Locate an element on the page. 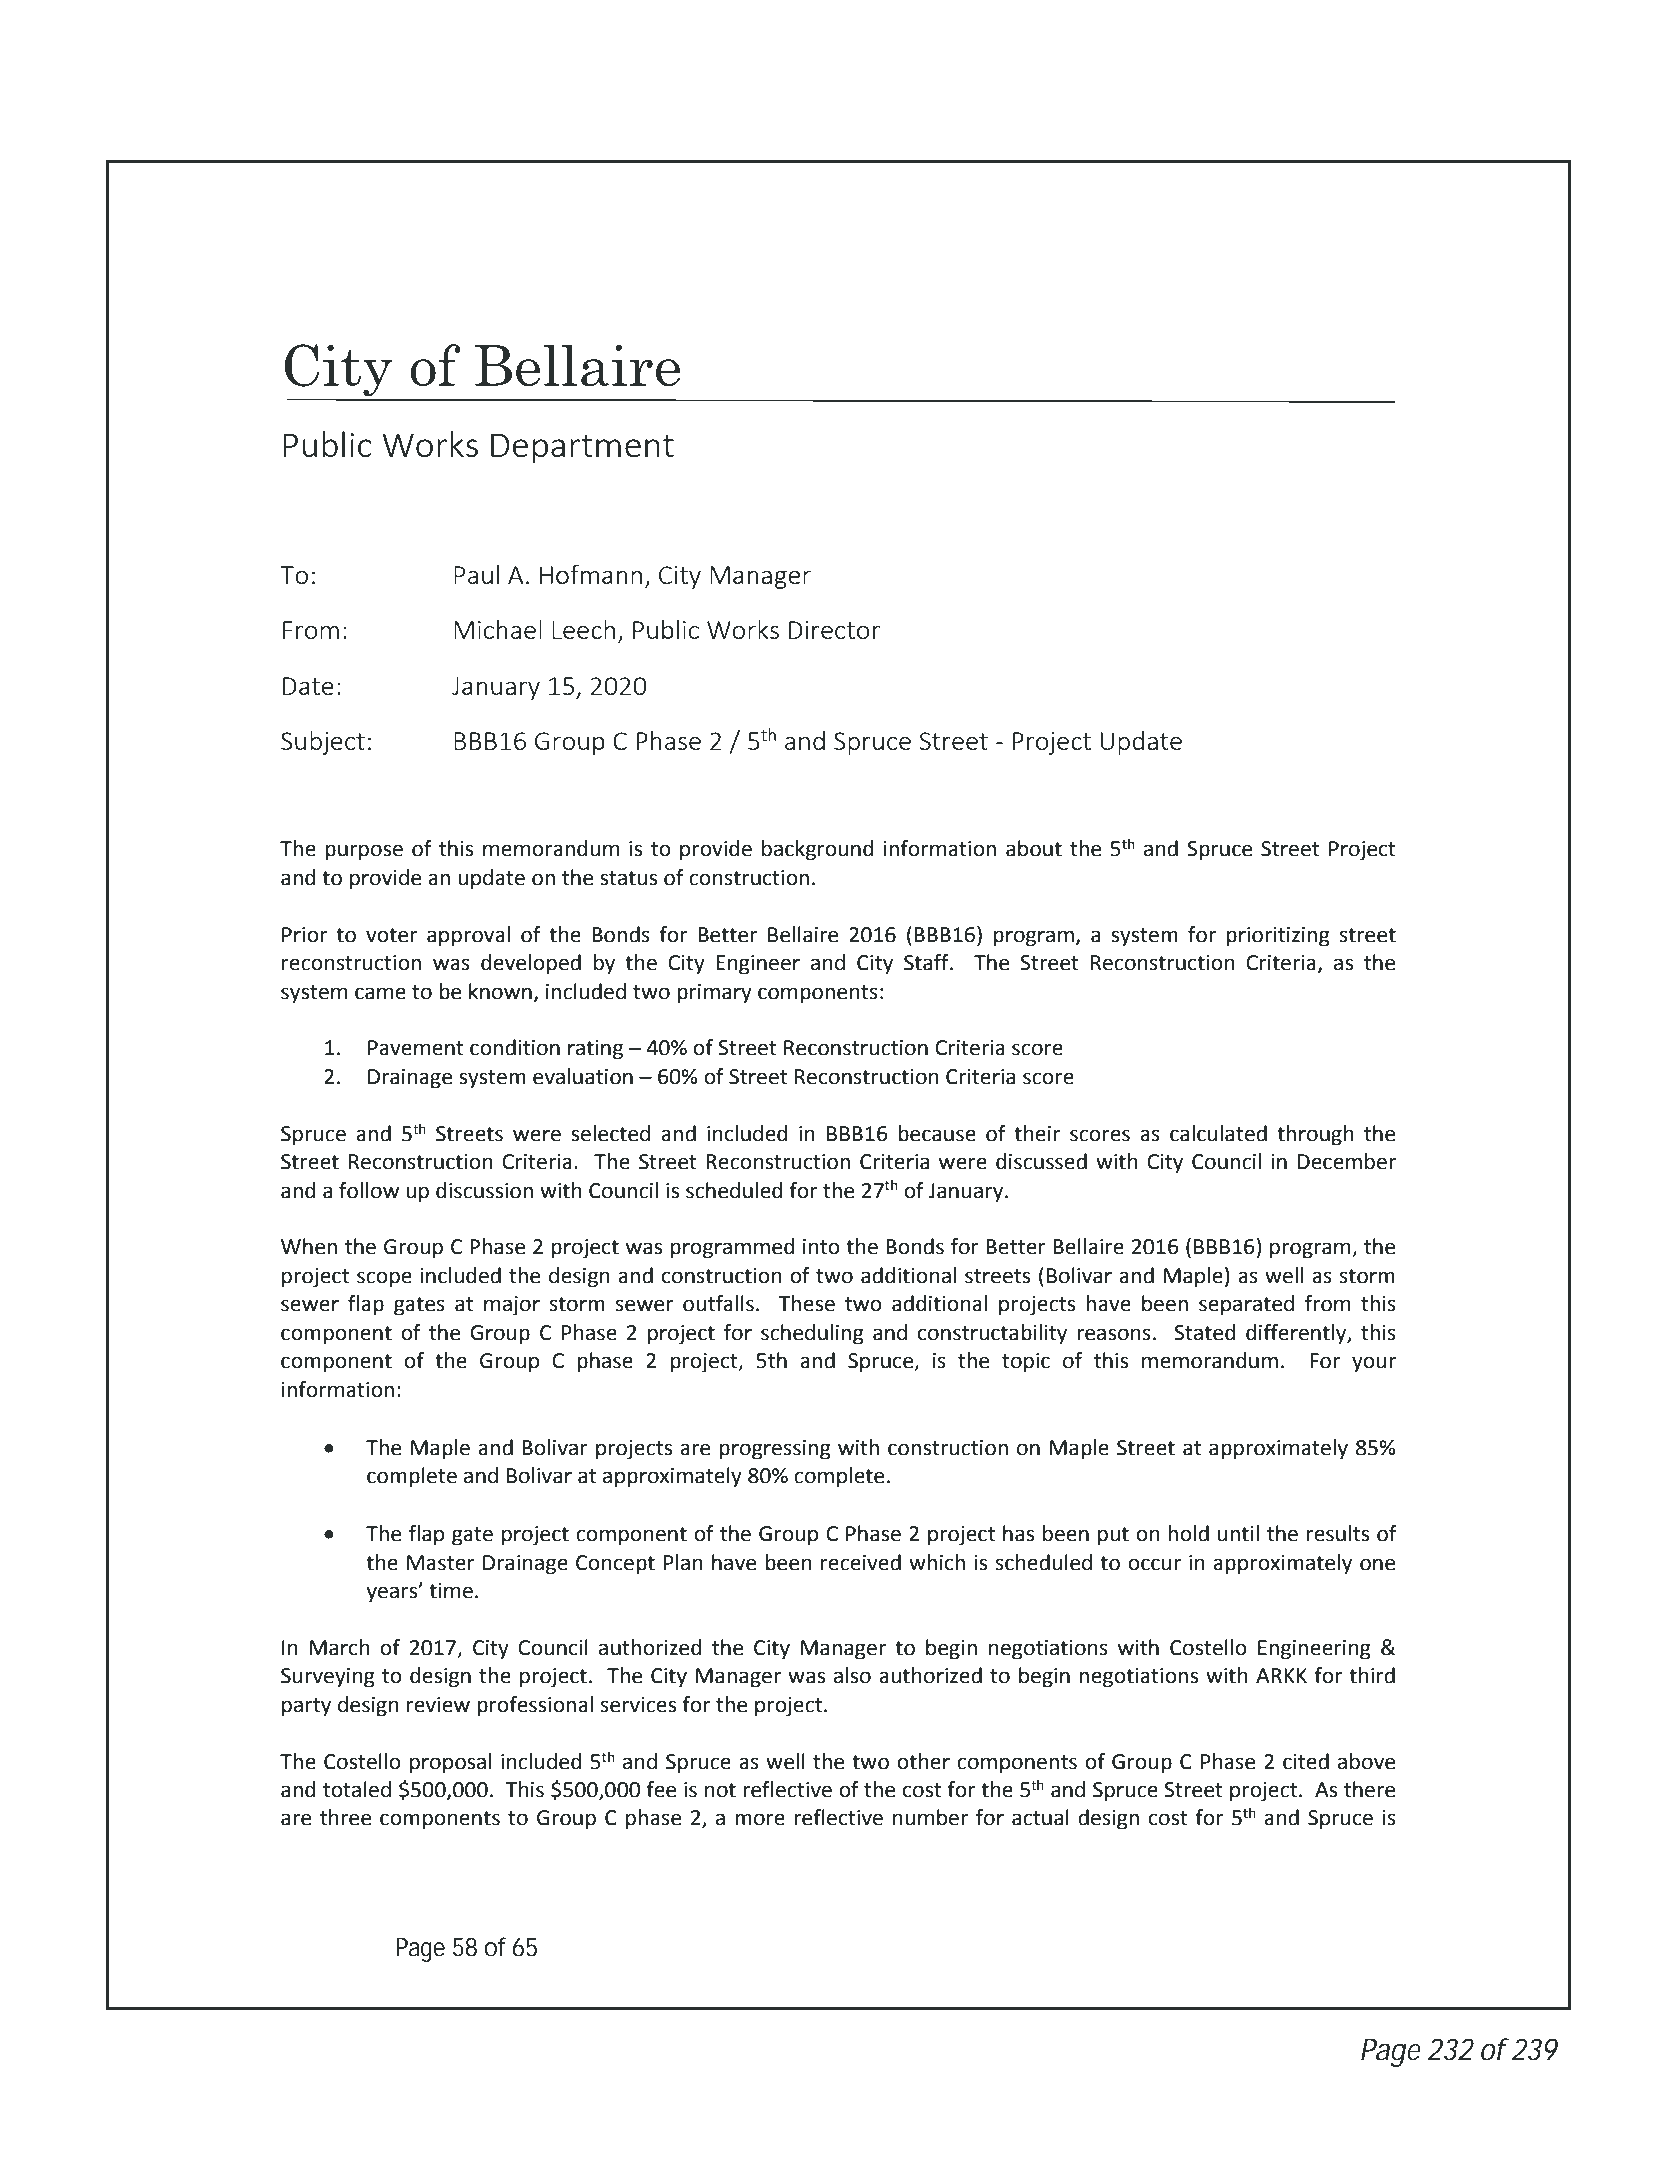 The image size is (1677, 2170). proposal is located at coordinates (450, 1763).
